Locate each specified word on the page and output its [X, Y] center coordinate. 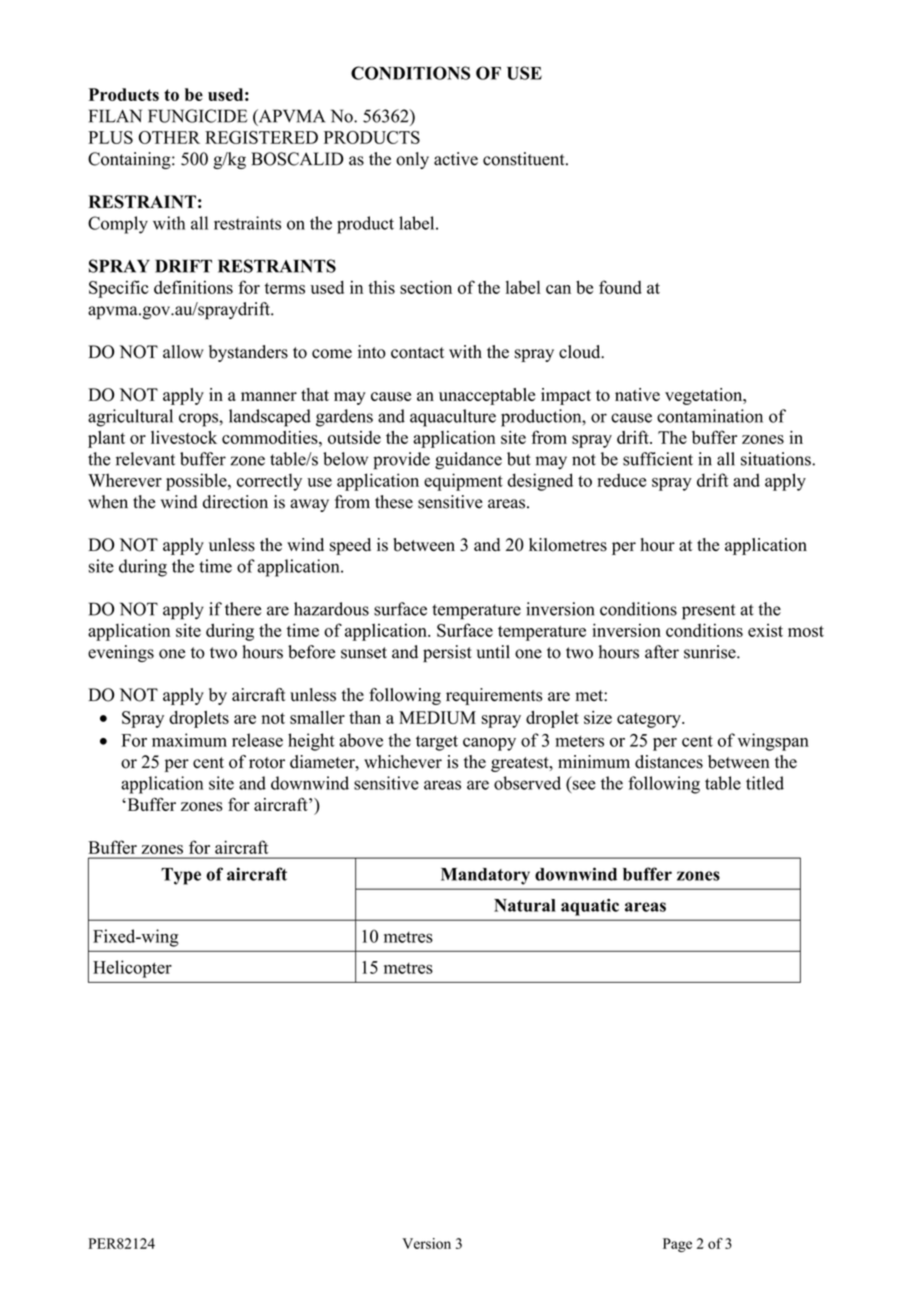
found [620, 287]
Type [181, 876]
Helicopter [132, 969]
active [456, 159]
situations [777, 459]
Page [677, 1245]
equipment [463, 482]
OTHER [169, 137]
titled [765, 783]
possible [197, 482]
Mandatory [485, 876]
